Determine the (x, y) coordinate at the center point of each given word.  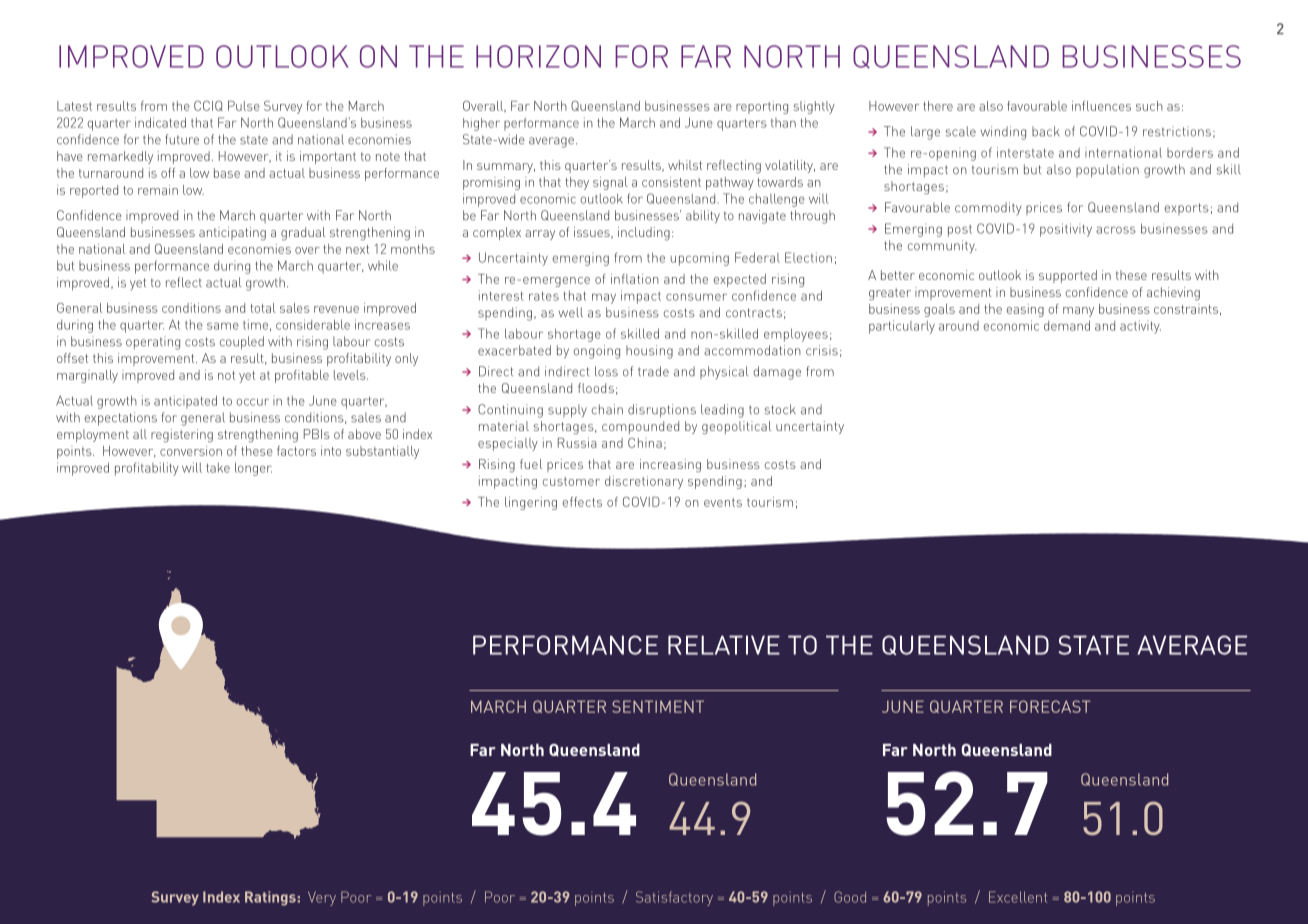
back (1046, 131)
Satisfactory (674, 898)
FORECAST (1050, 706)
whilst (685, 165)
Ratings (270, 898)
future (182, 139)
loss (606, 371)
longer (253, 469)
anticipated (185, 402)
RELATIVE (724, 645)
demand (1067, 325)
